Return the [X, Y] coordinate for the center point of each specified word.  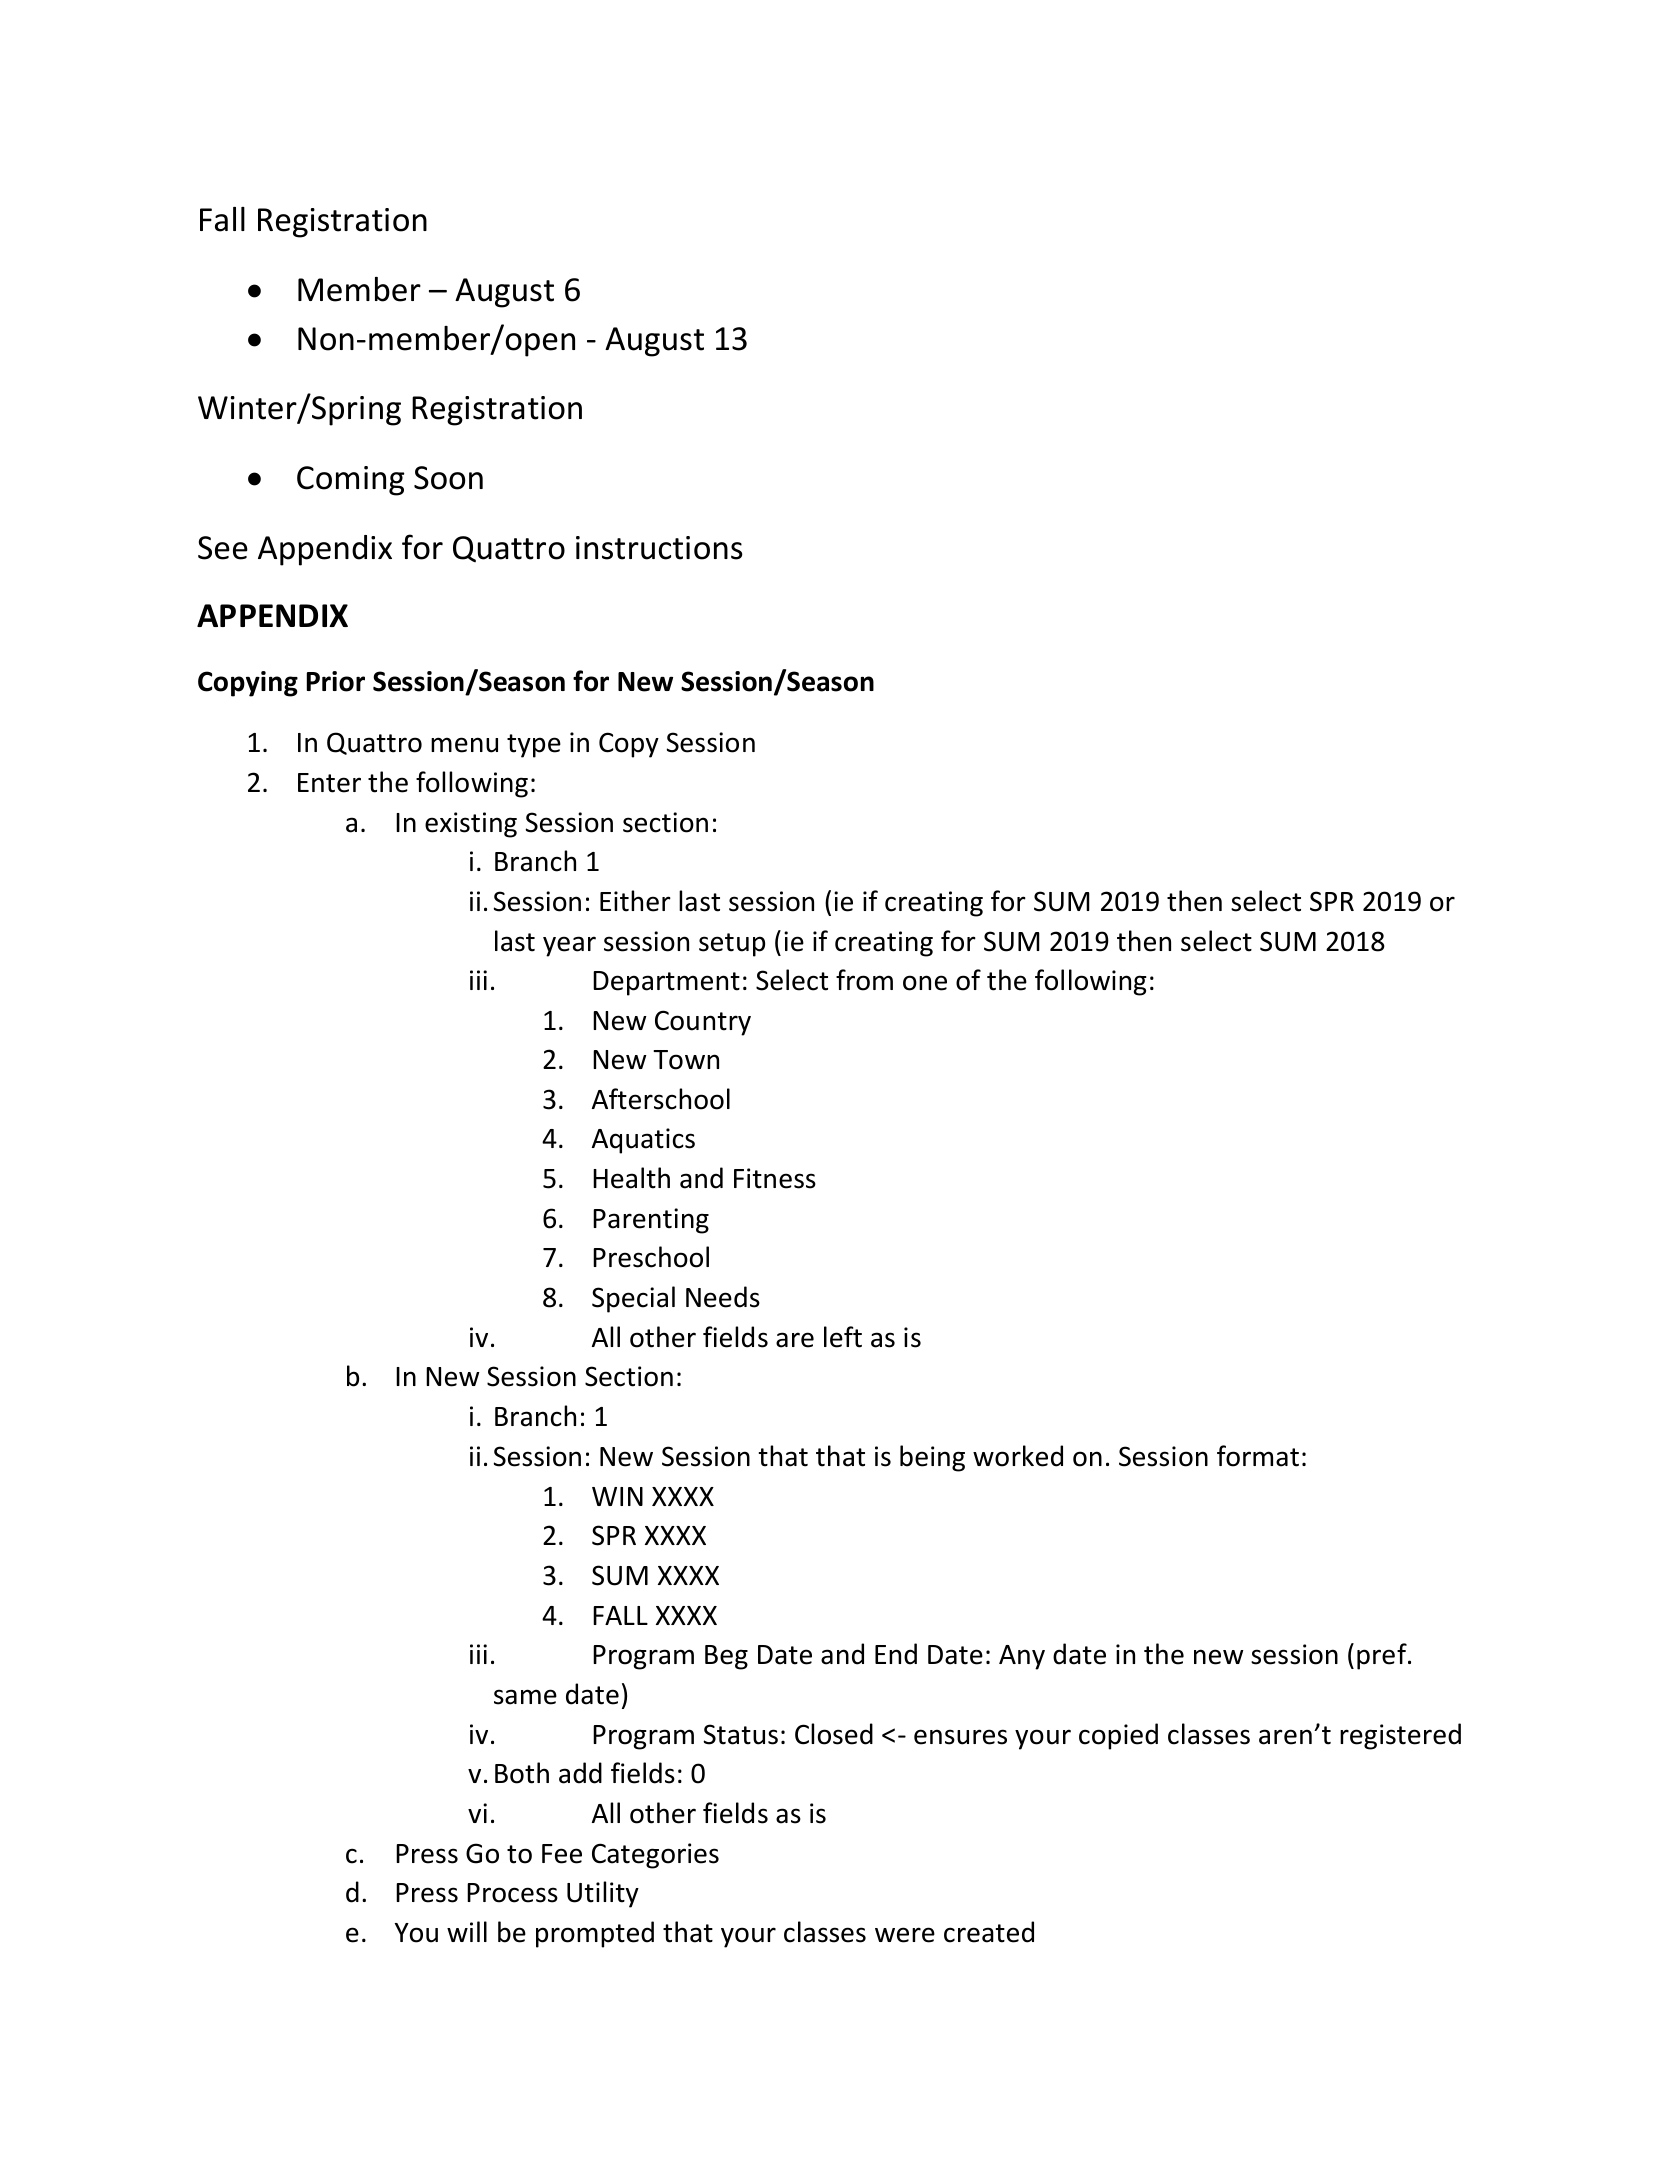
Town [686, 1060]
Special [633, 1299]
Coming [351, 481]
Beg [726, 1657]
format [1258, 1456]
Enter [329, 783]
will [467, 1931]
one [925, 983]
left [843, 1337]
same [525, 1697]
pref [1383, 1656]
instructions [659, 548]
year [569, 946]
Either [635, 901]
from [864, 980]
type [534, 746]
